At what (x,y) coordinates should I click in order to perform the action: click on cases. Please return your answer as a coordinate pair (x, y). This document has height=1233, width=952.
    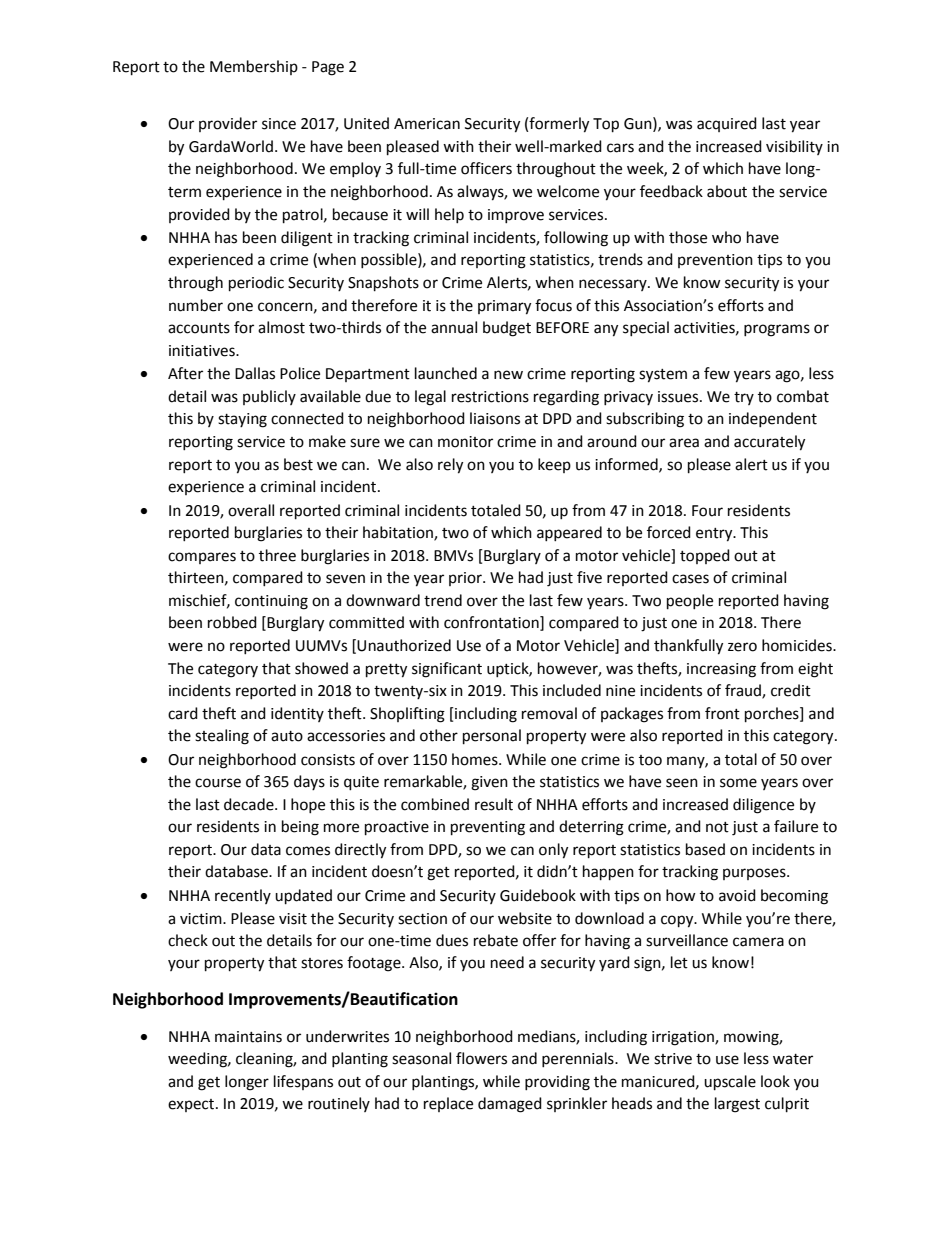
    Looking at the image, I should click on (690, 579).
